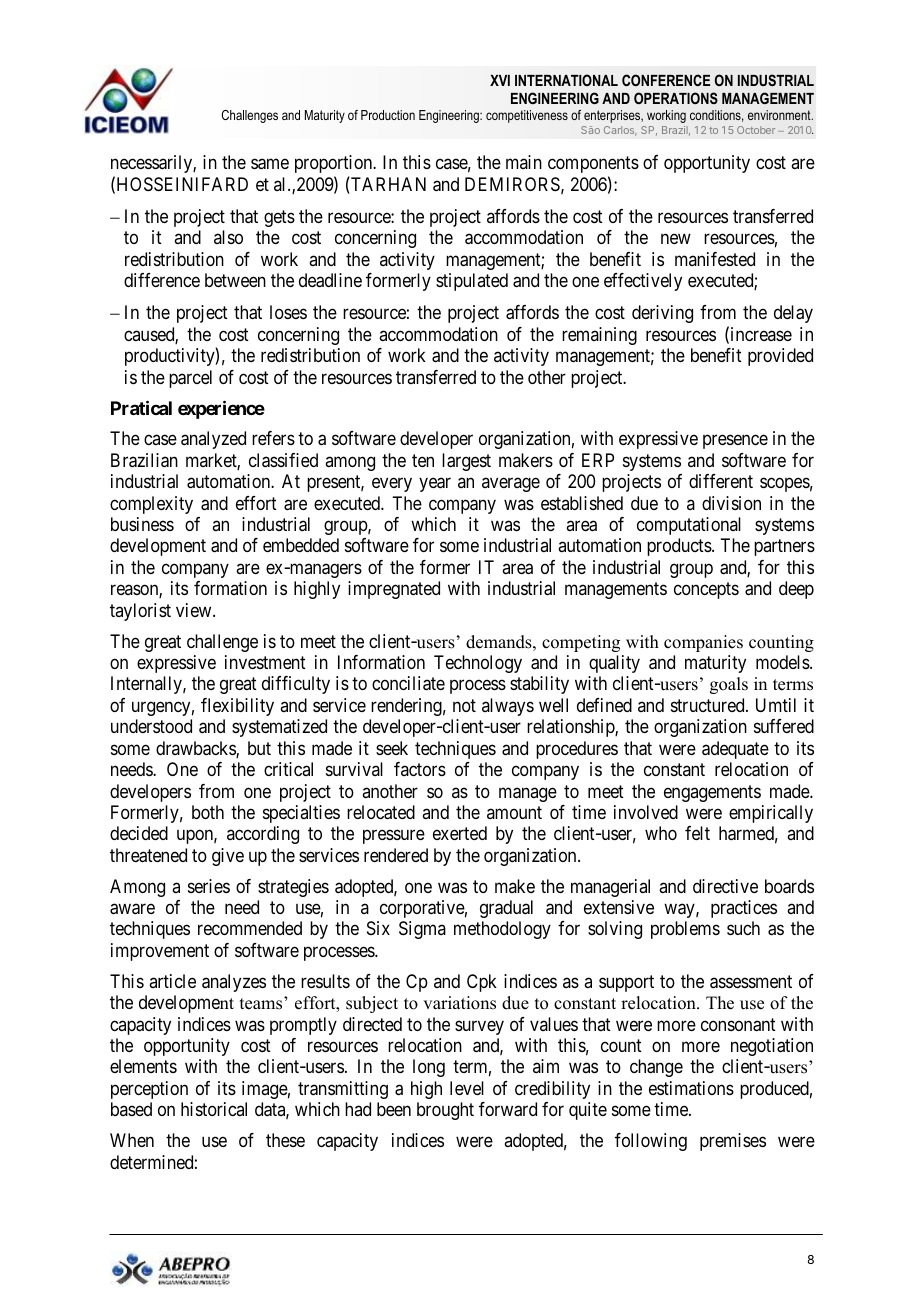 The image size is (924, 1308). I want to click on view, so click(195, 610).
